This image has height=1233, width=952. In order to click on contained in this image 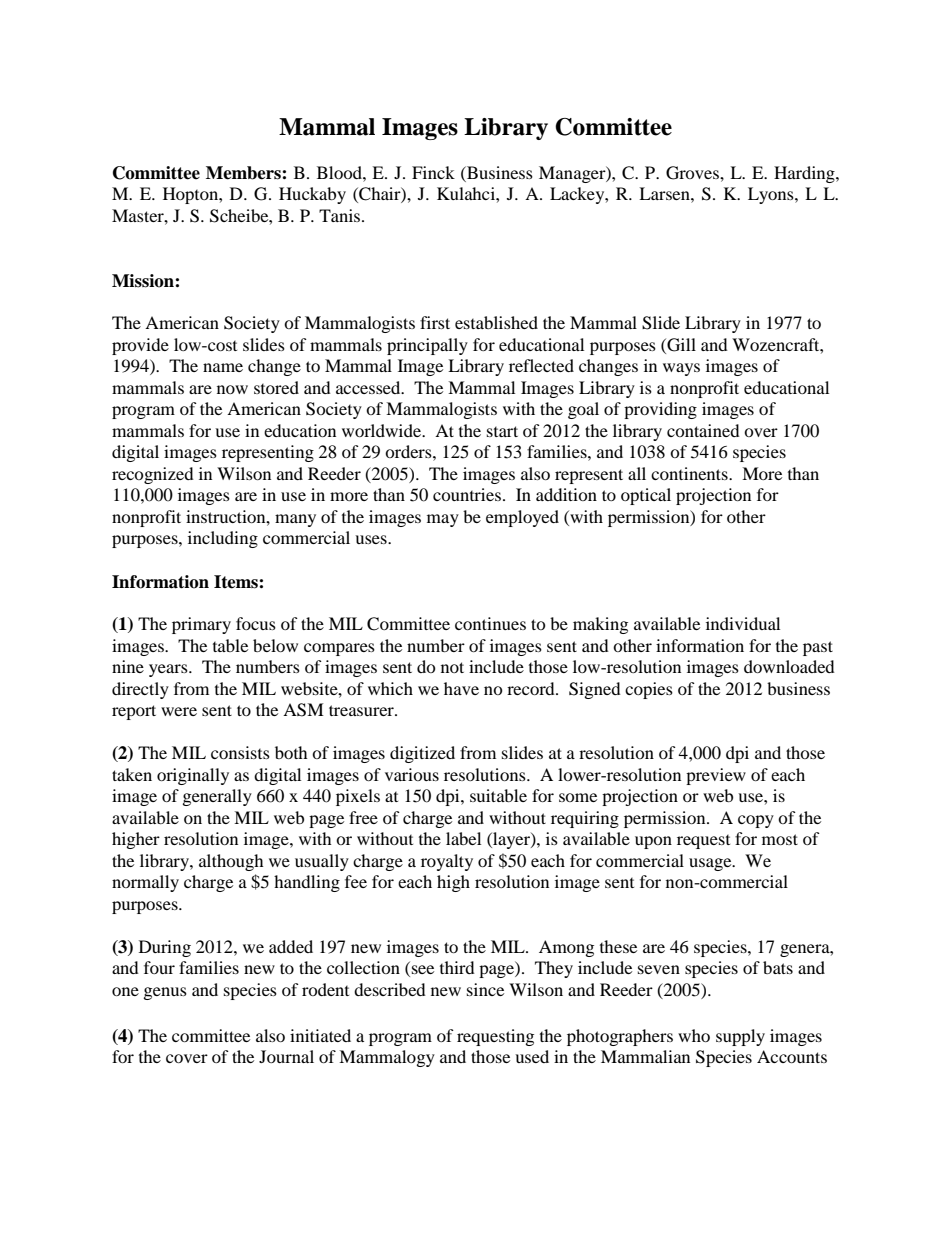, I will do `click(703, 430)`.
